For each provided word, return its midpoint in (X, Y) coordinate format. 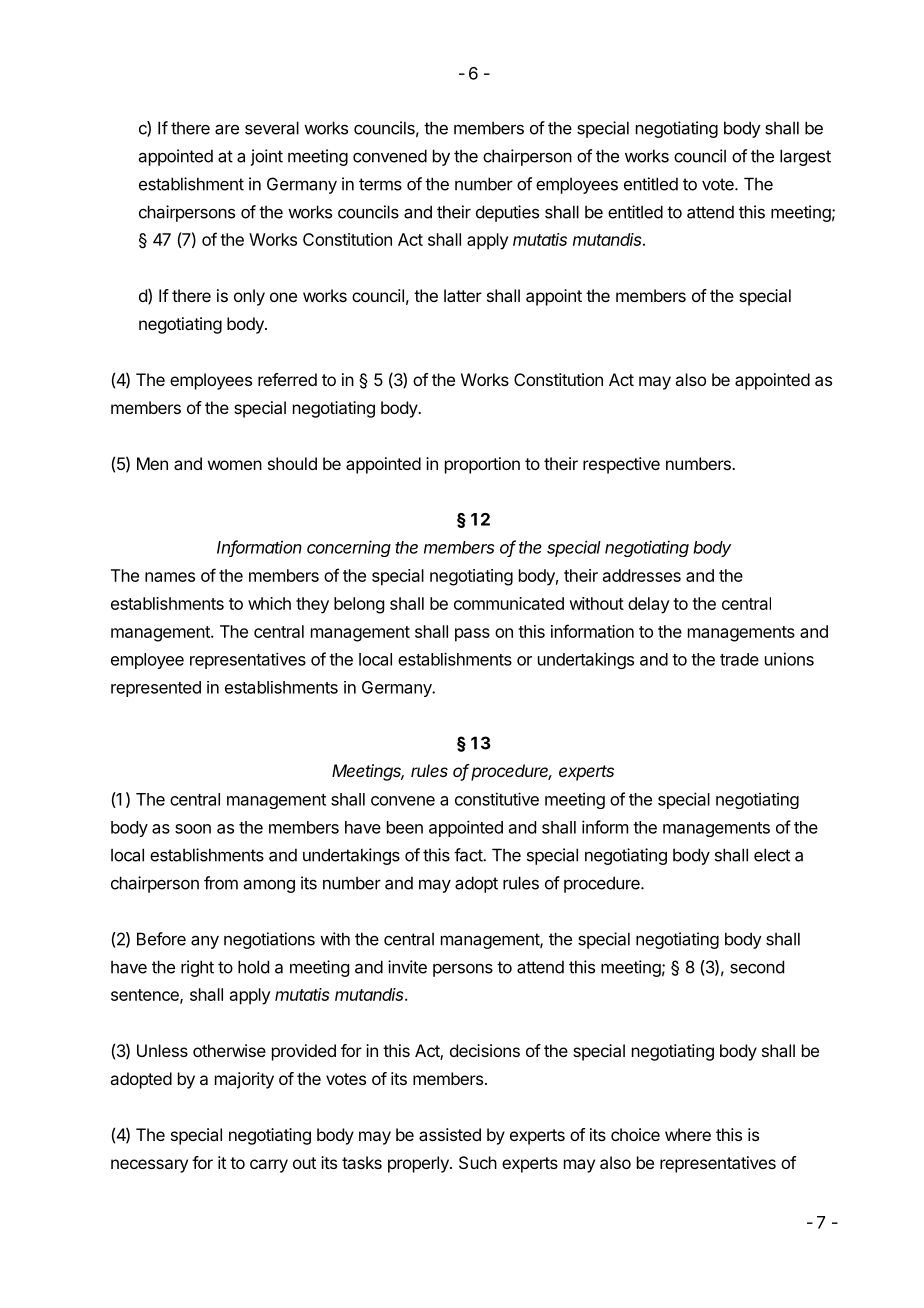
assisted (450, 1134)
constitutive (497, 799)
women (235, 465)
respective (621, 465)
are (227, 129)
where (688, 1134)
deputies (507, 213)
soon (193, 829)
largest (805, 157)
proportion (482, 465)
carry (269, 1166)
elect (772, 855)
